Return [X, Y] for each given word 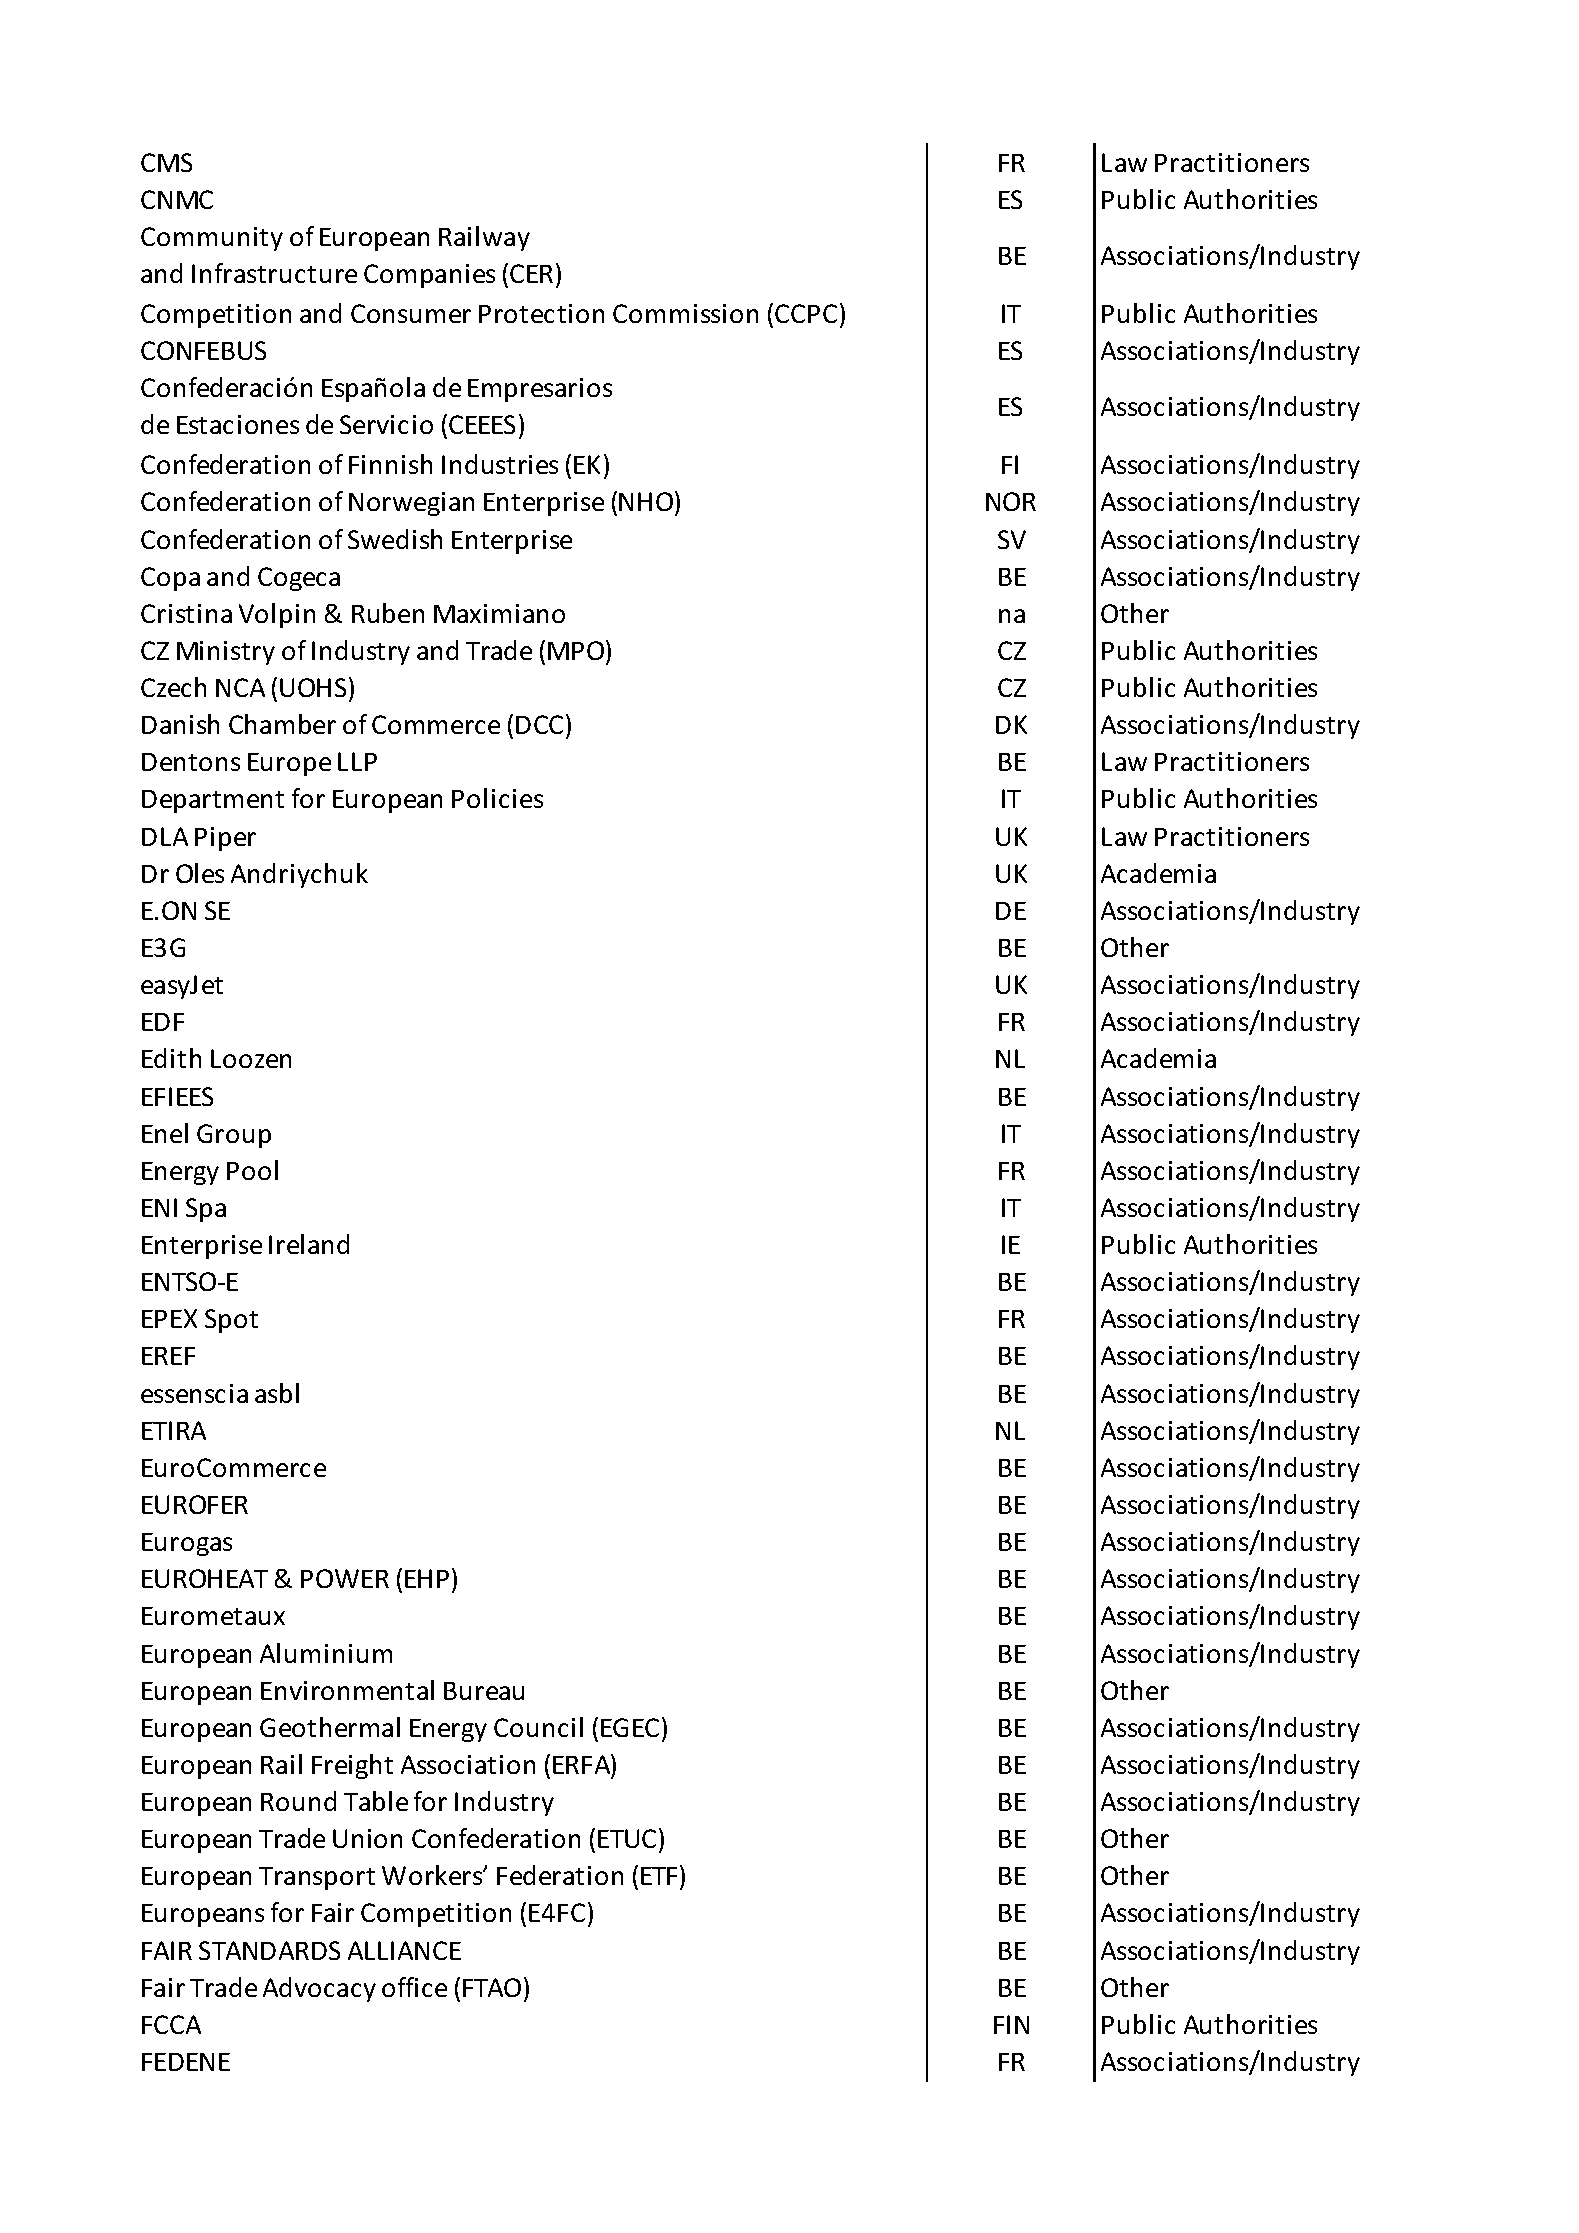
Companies [429, 276]
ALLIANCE [404, 1950]
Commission [685, 313]
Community [212, 239]
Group [234, 1136]
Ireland [309, 1244]
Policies [497, 798]
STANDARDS [269, 1950]
